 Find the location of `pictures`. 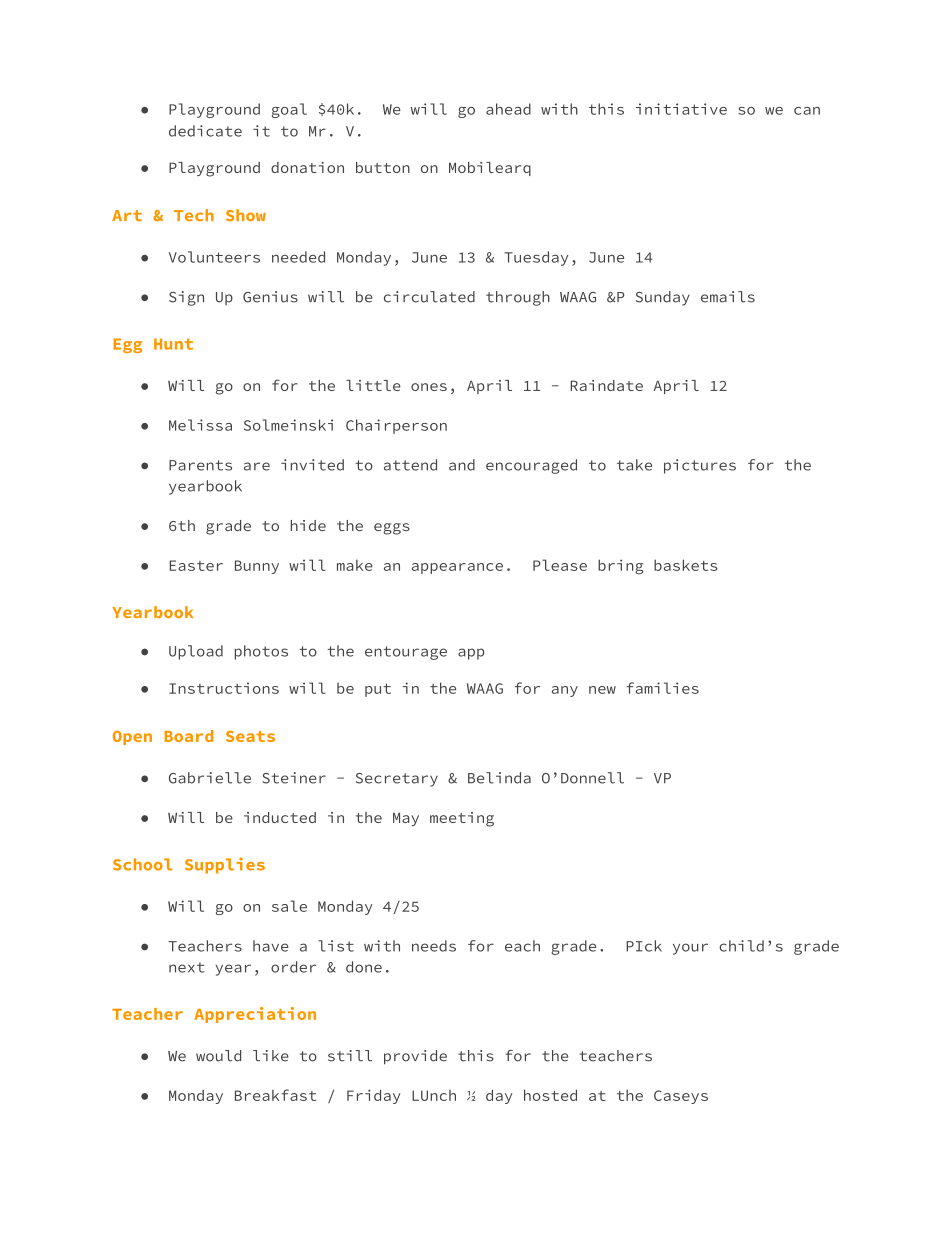

pictures is located at coordinates (700, 466).
